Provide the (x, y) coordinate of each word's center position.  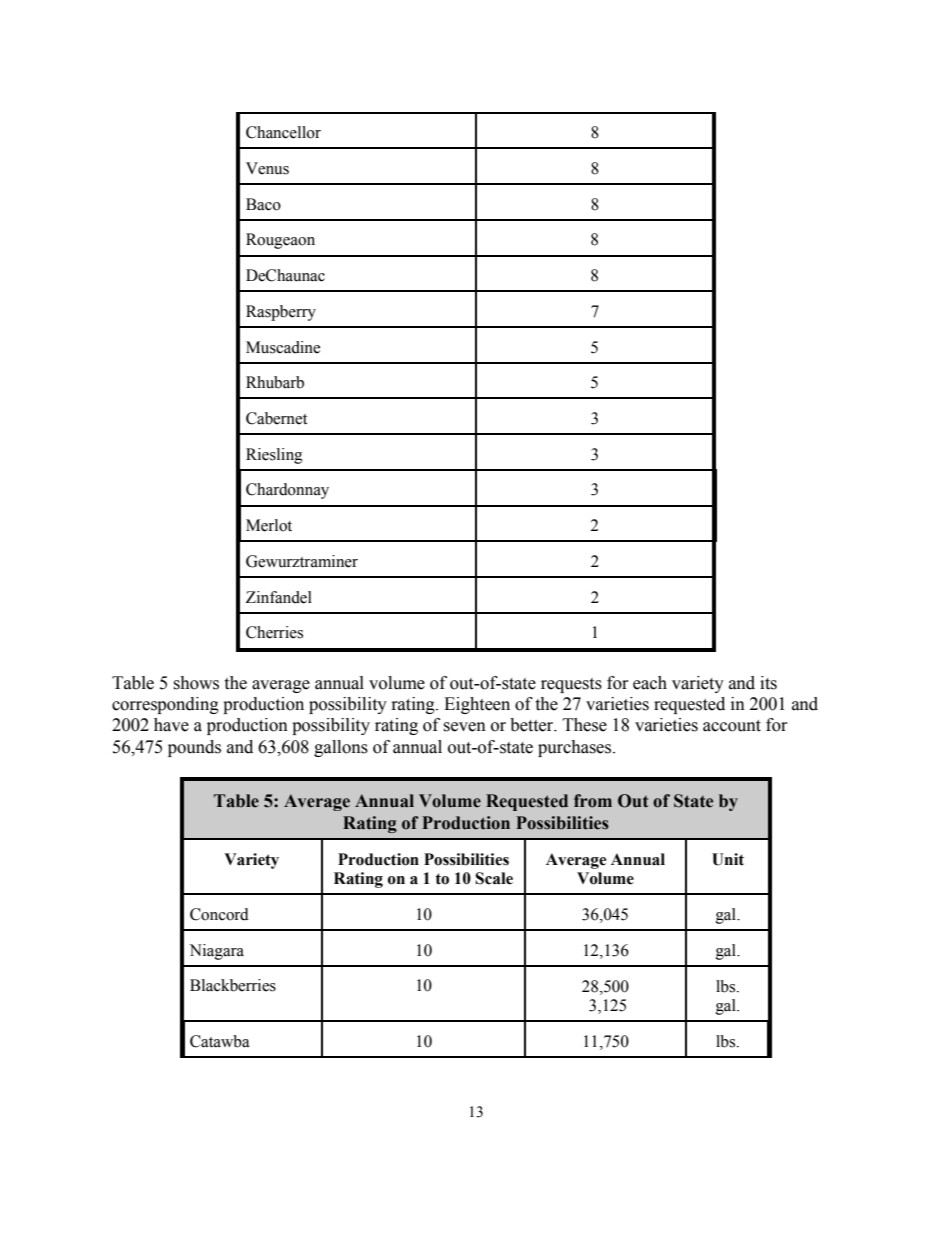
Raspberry (281, 313)
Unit (728, 859)
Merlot (269, 525)
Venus (267, 168)
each (650, 683)
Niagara (217, 952)
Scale (494, 878)
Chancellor (283, 132)
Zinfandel (279, 597)
